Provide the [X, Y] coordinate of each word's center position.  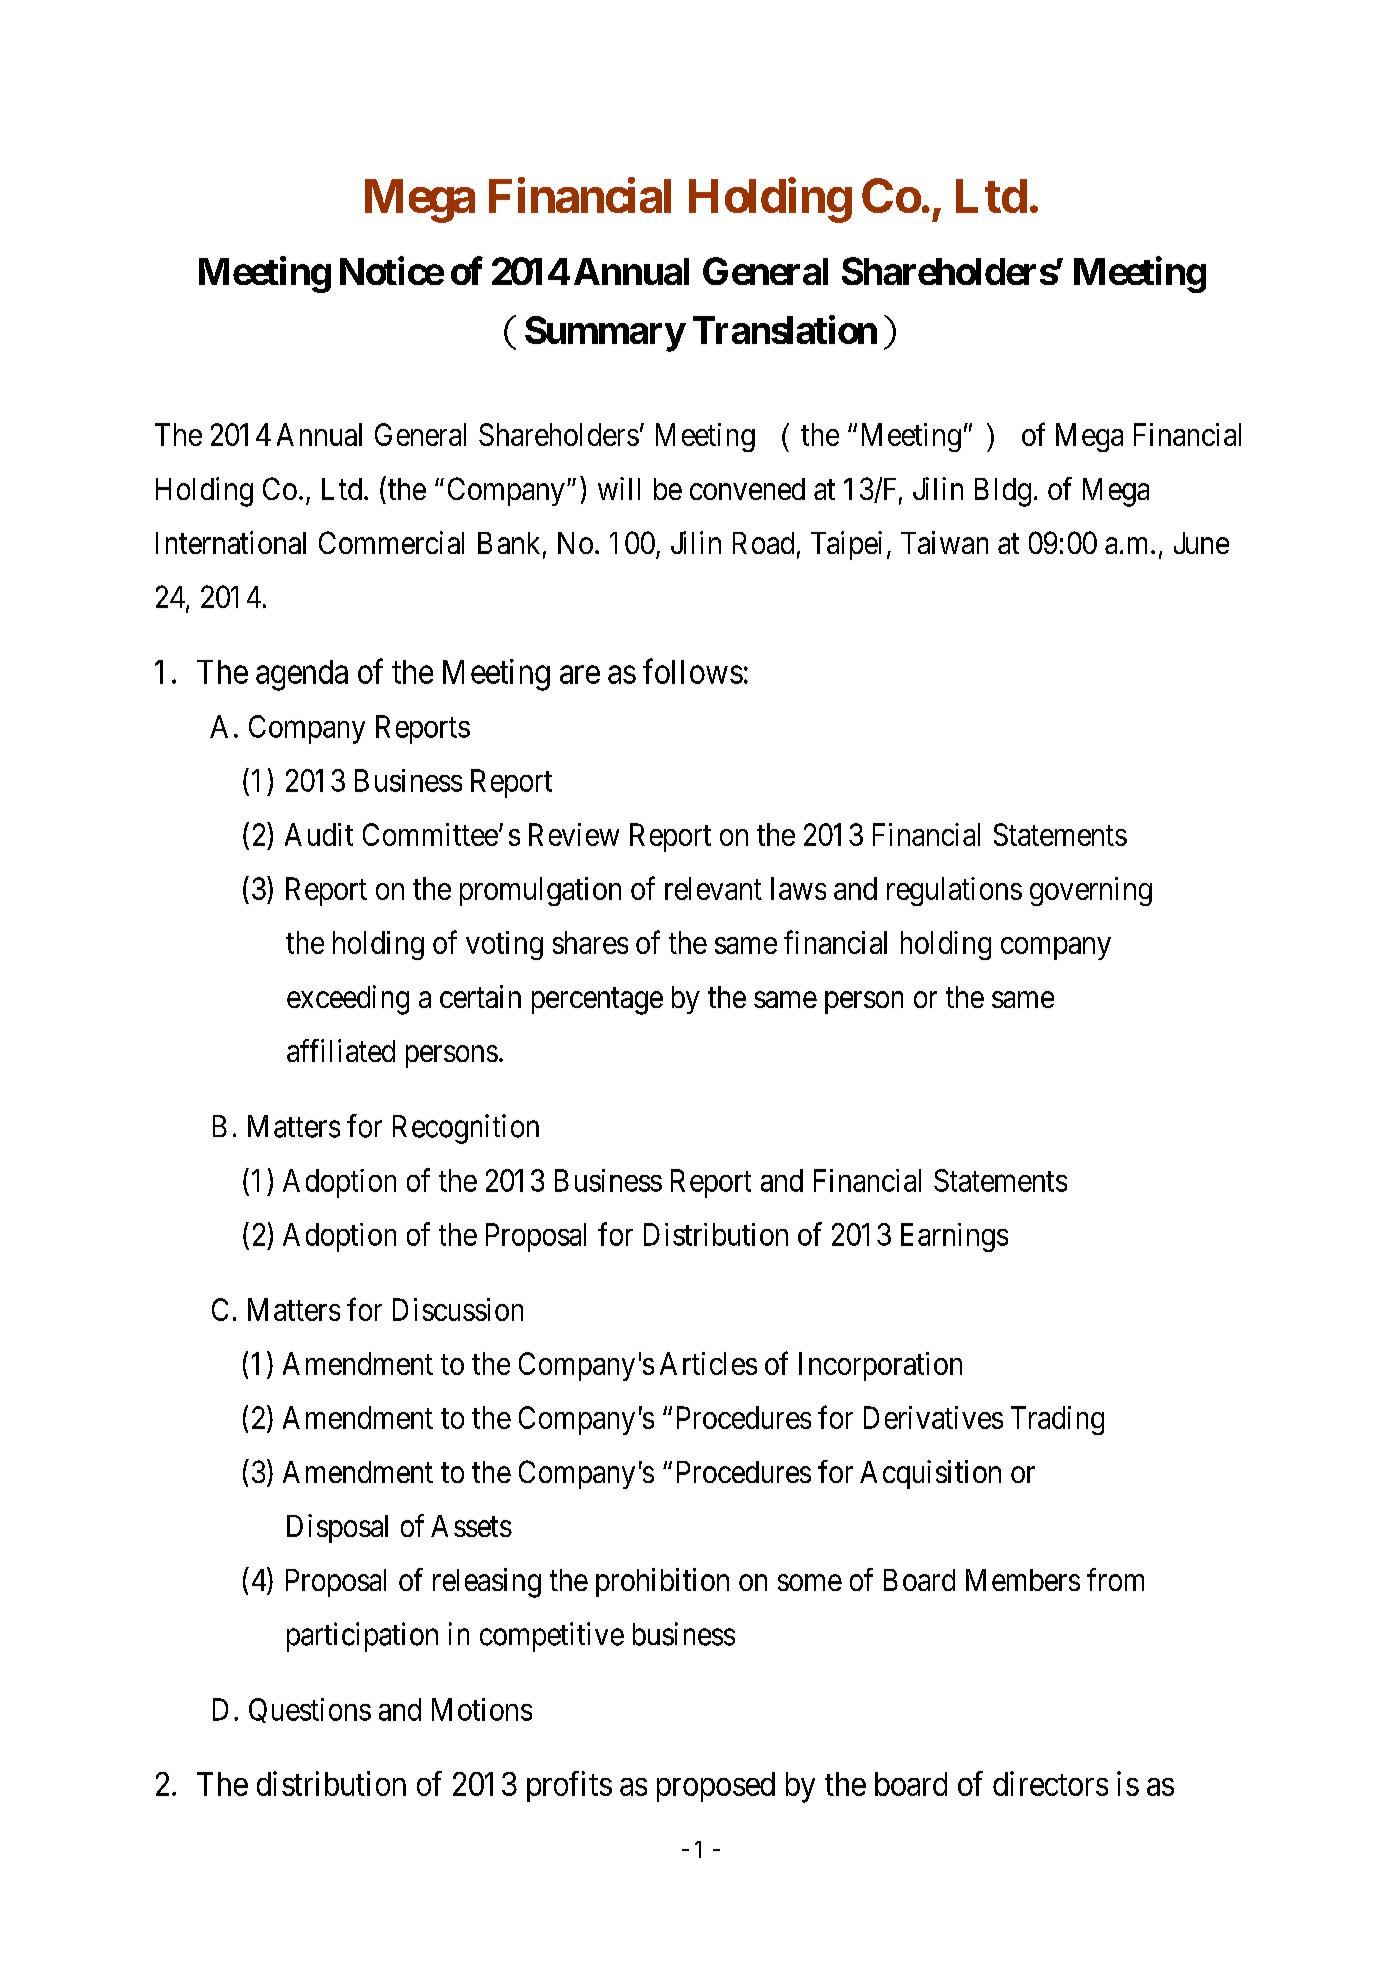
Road [763, 543]
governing [1091, 891]
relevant [713, 888]
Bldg [1003, 492]
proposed [716, 1787]
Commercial [391, 542]
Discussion [458, 1309]
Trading [1057, 1420]
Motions [482, 1709]
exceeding [348, 1000]
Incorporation [880, 1366]
